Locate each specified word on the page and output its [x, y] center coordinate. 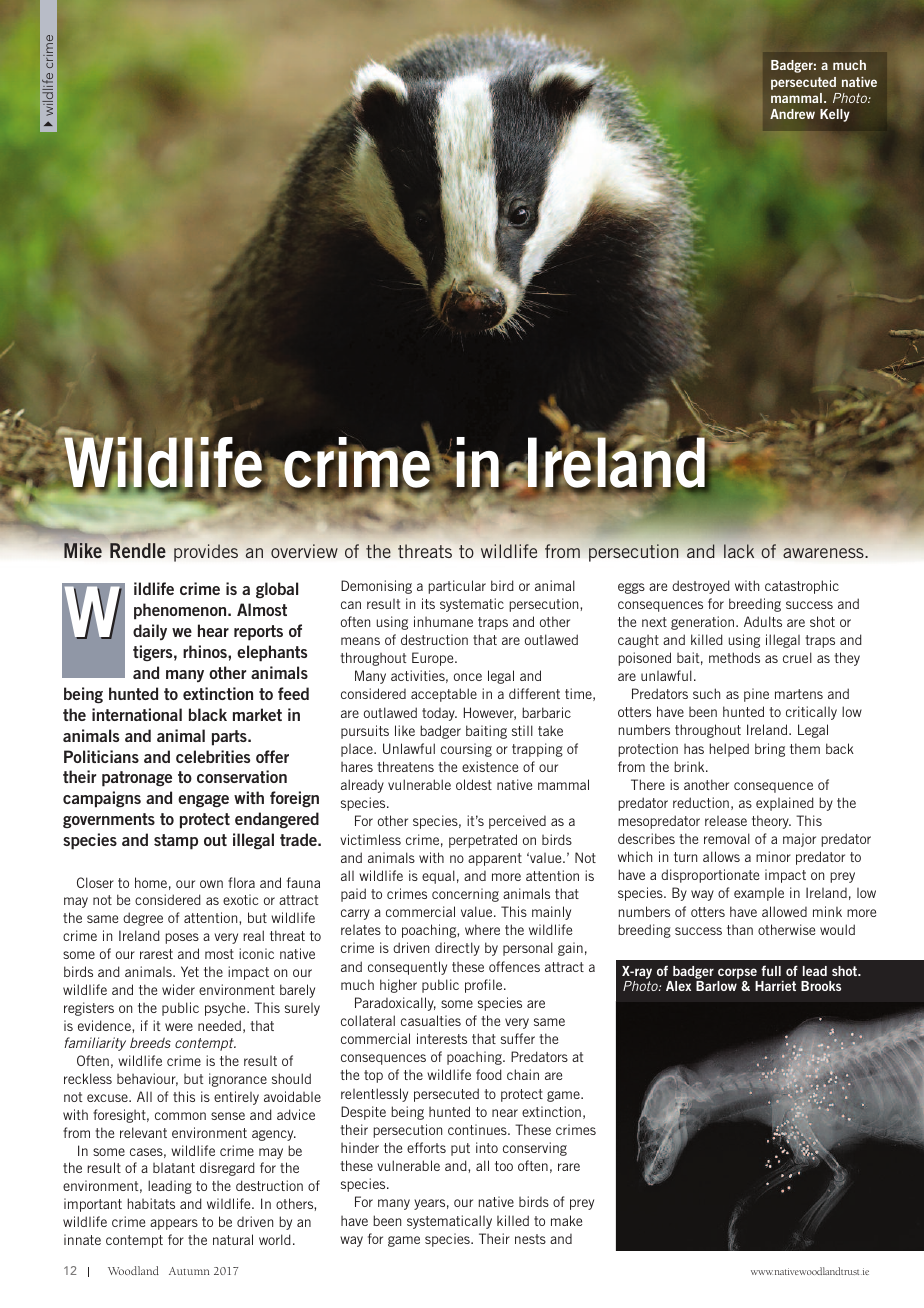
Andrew [792, 114]
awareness [824, 553]
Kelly [835, 115]
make [566, 1220]
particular [457, 587]
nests [530, 1239]
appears [174, 1224]
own [211, 884]
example [759, 894]
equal [438, 877]
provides [206, 553]
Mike [83, 550]
